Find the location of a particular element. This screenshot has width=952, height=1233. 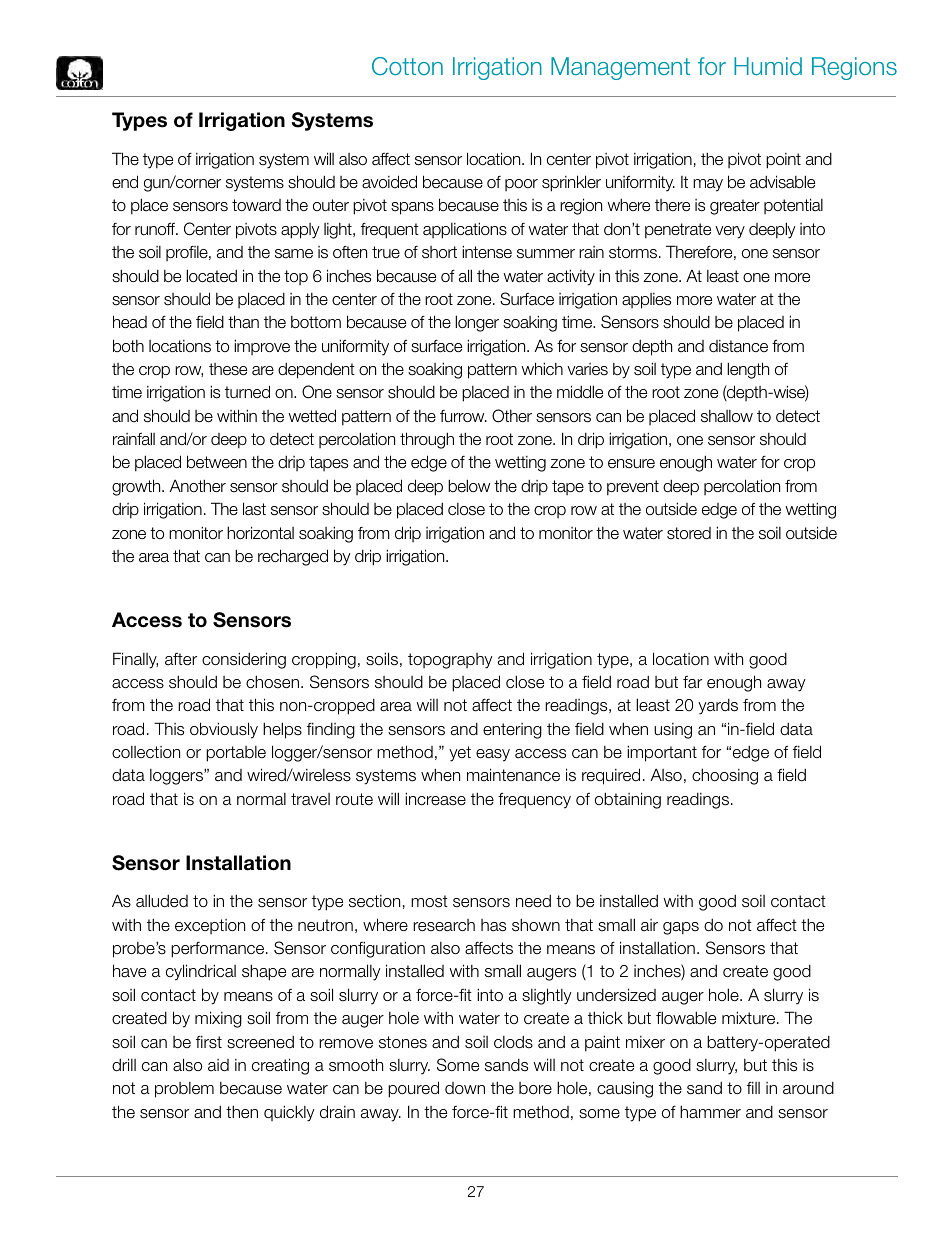

problem is located at coordinates (184, 1090).
